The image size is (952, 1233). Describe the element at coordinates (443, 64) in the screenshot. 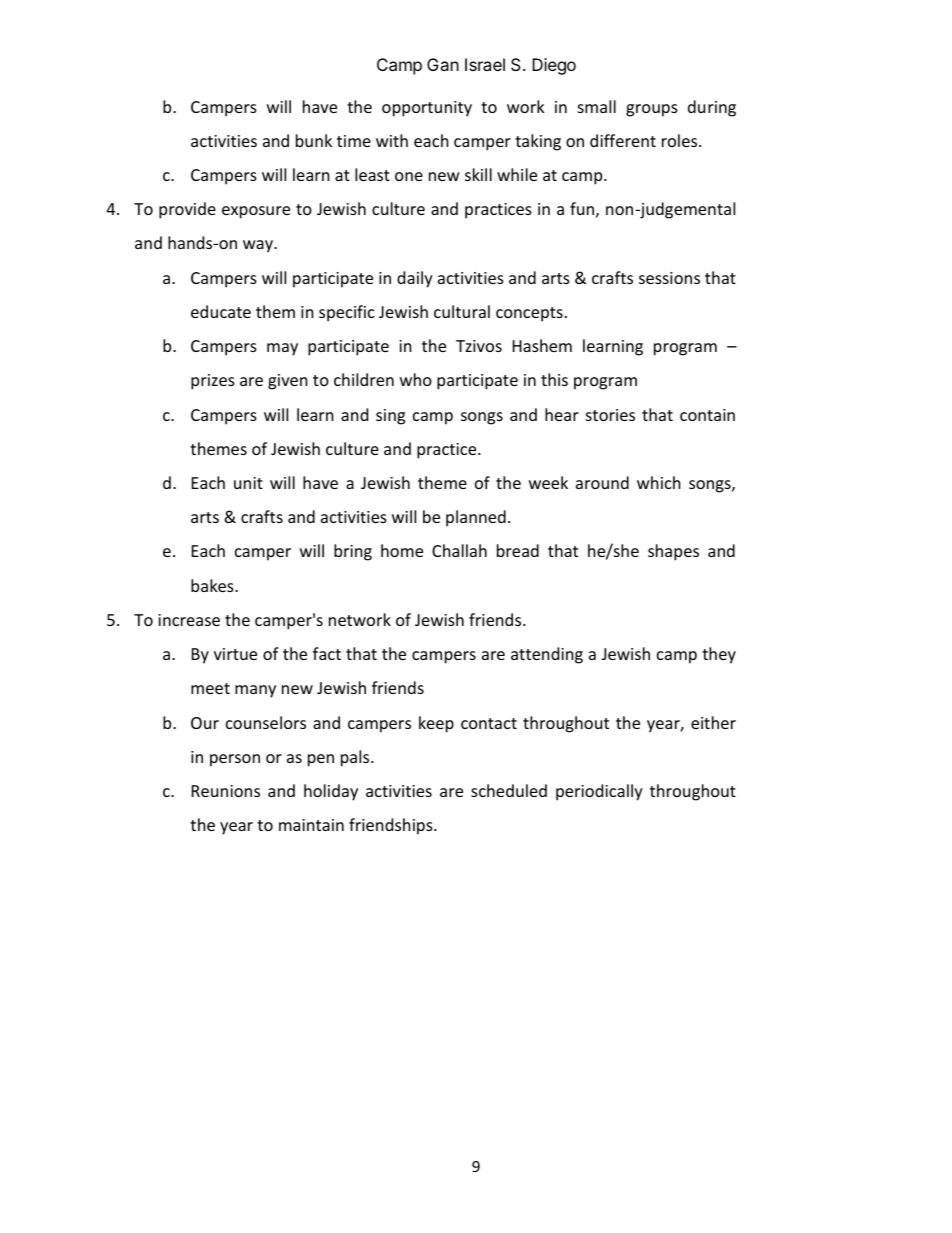

I see `Gan` at that location.
